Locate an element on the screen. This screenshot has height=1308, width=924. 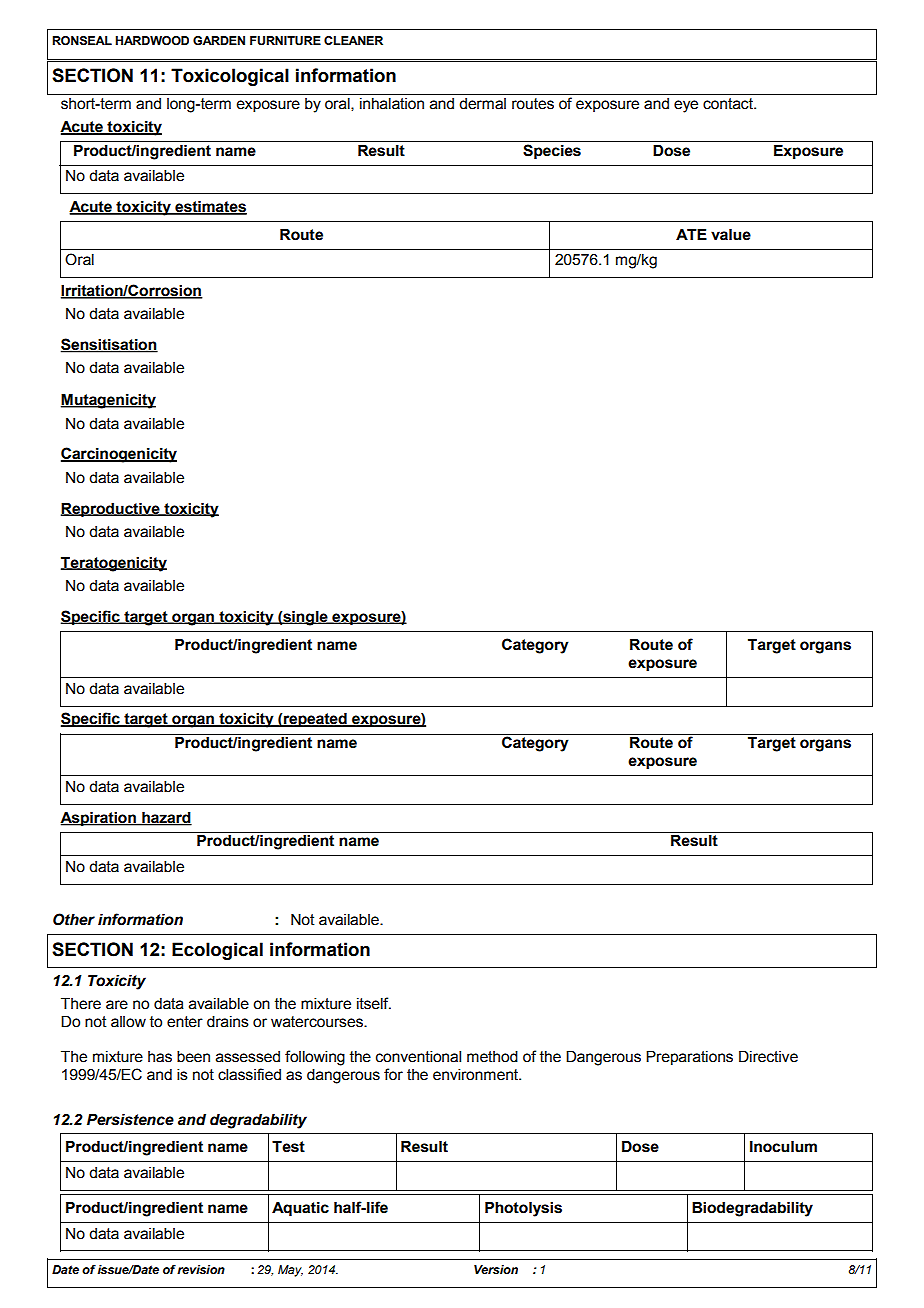
eye is located at coordinates (686, 106).
